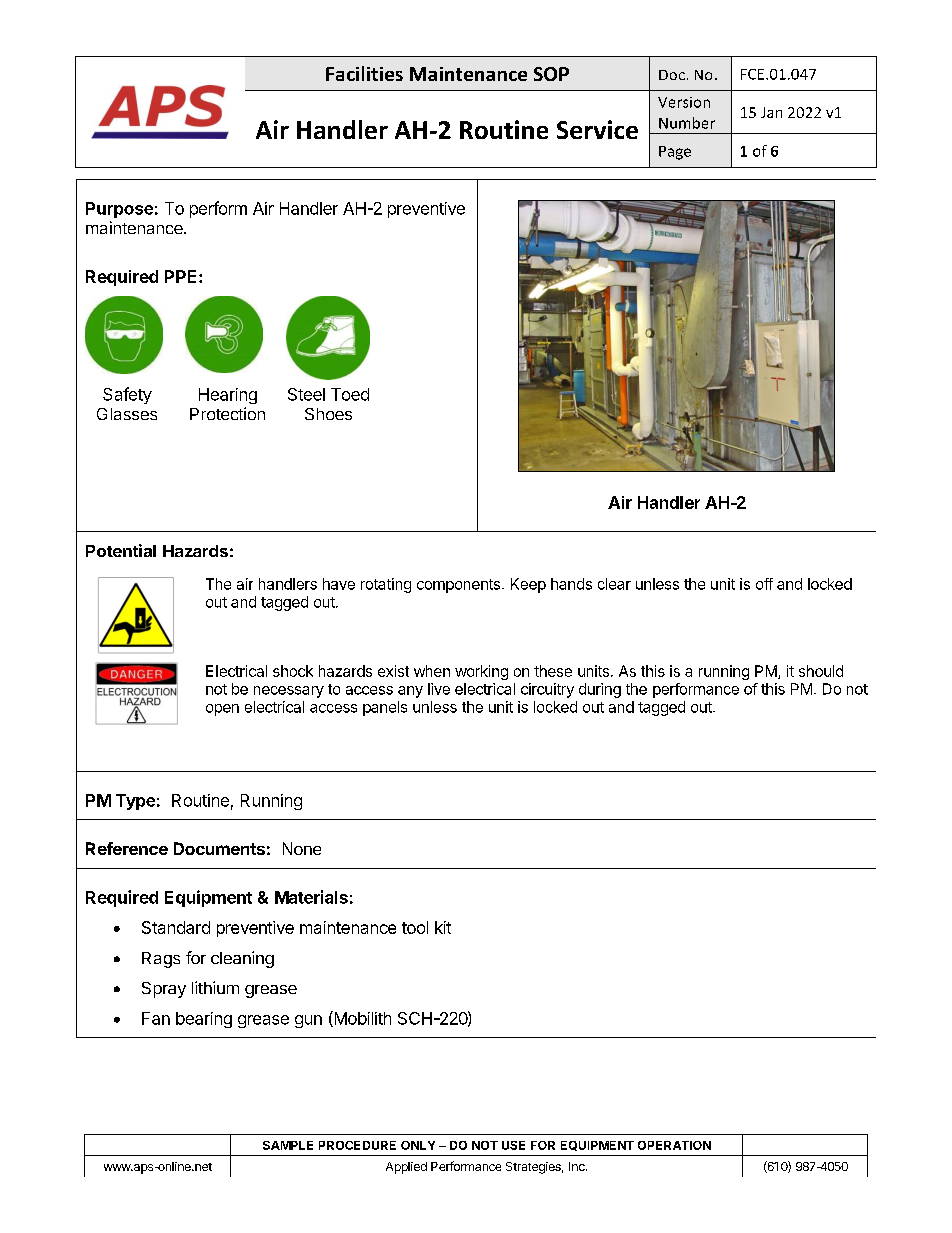 The width and height of the screenshot is (952, 1233). What do you see at coordinates (182, 276) in the screenshot?
I see `PPE` at bounding box center [182, 276].
